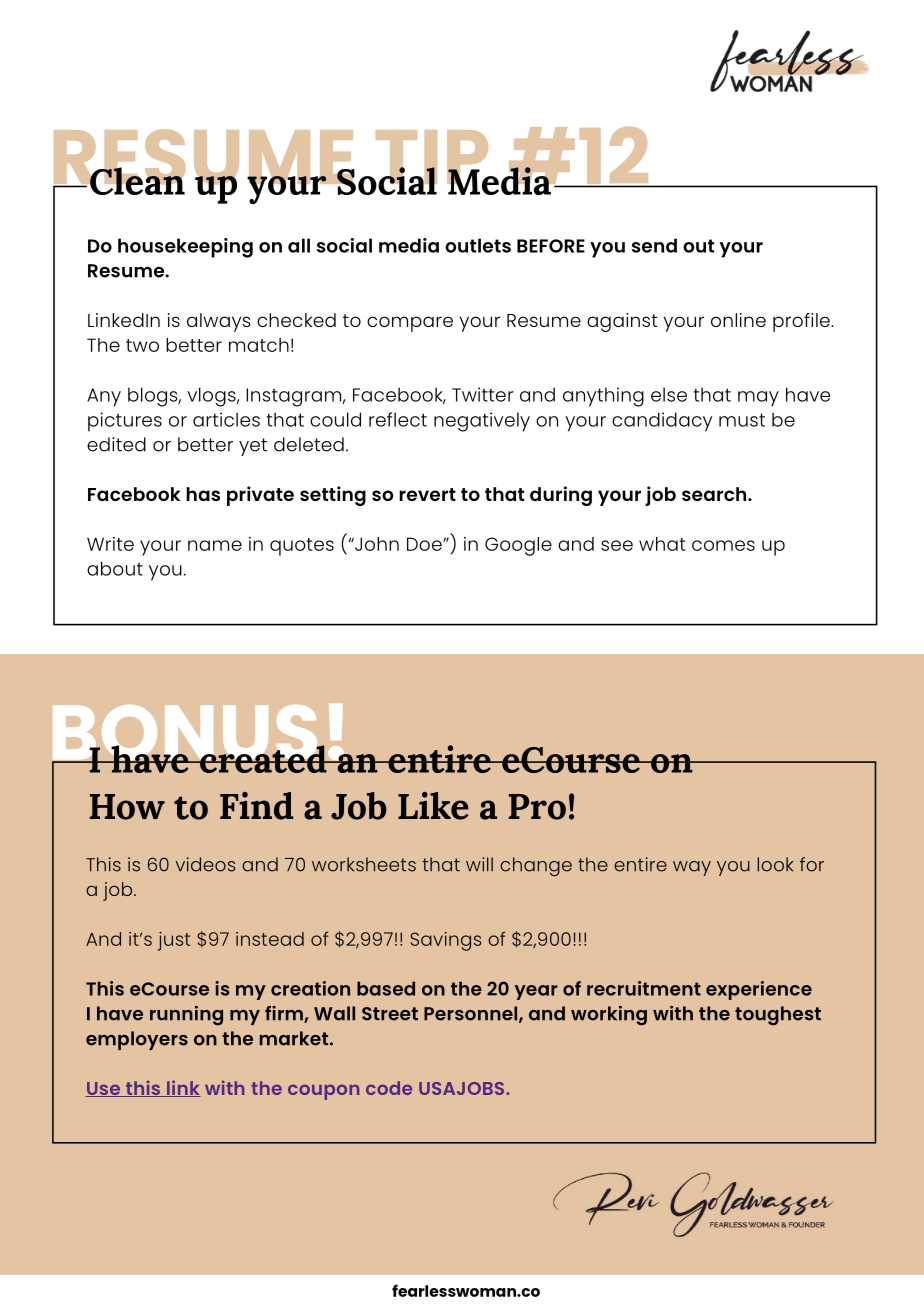 This screenshot has width=924, height=1308. Describe the element at coordinates (425, 544) in the screenshot. I see `Doe` at that location.
